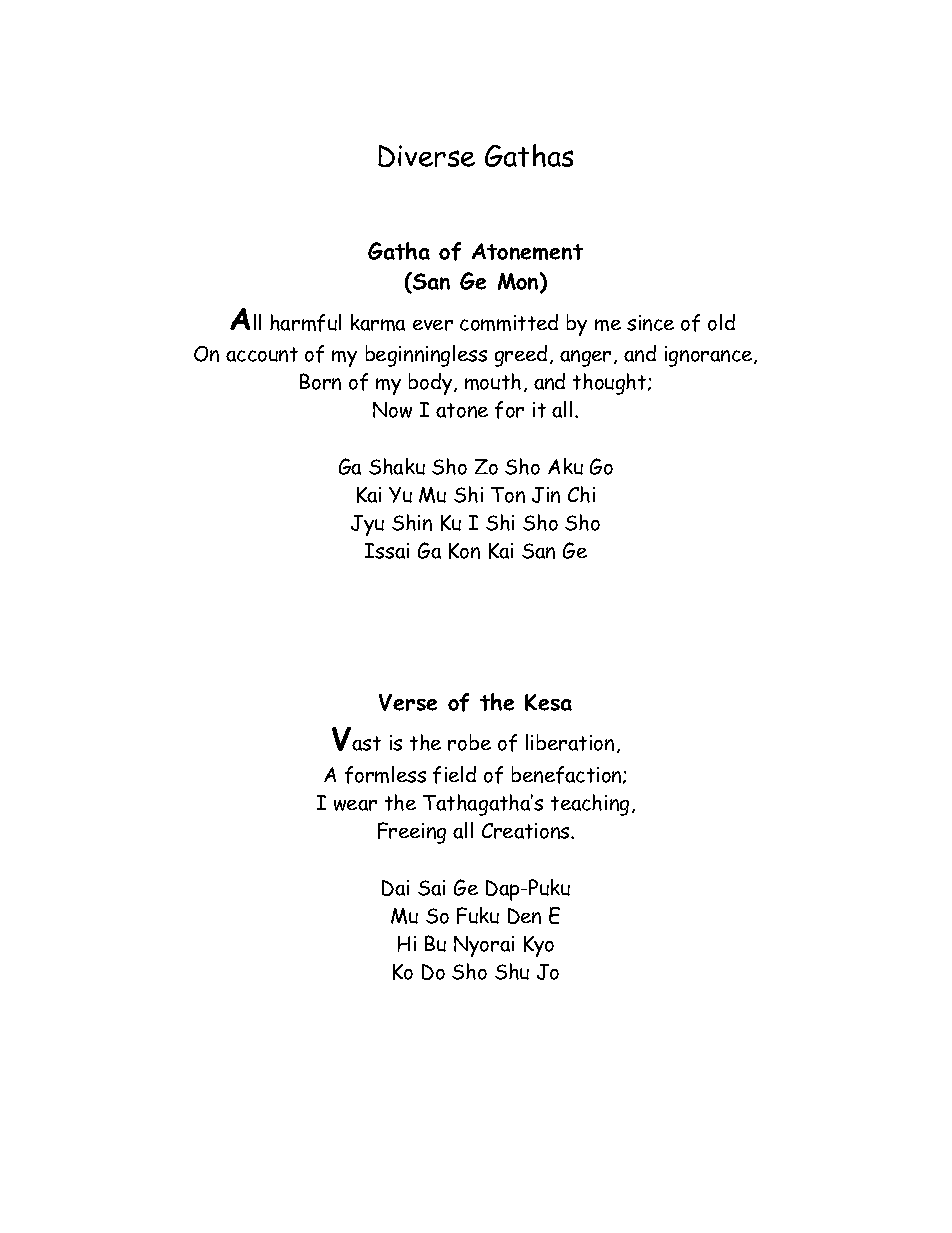 Image resolution: width=952 pixels, height=1233 pixels. What do you see at coordinates (395, 888) in the page?
I see `Dai` at bounding box center [395, 888].
